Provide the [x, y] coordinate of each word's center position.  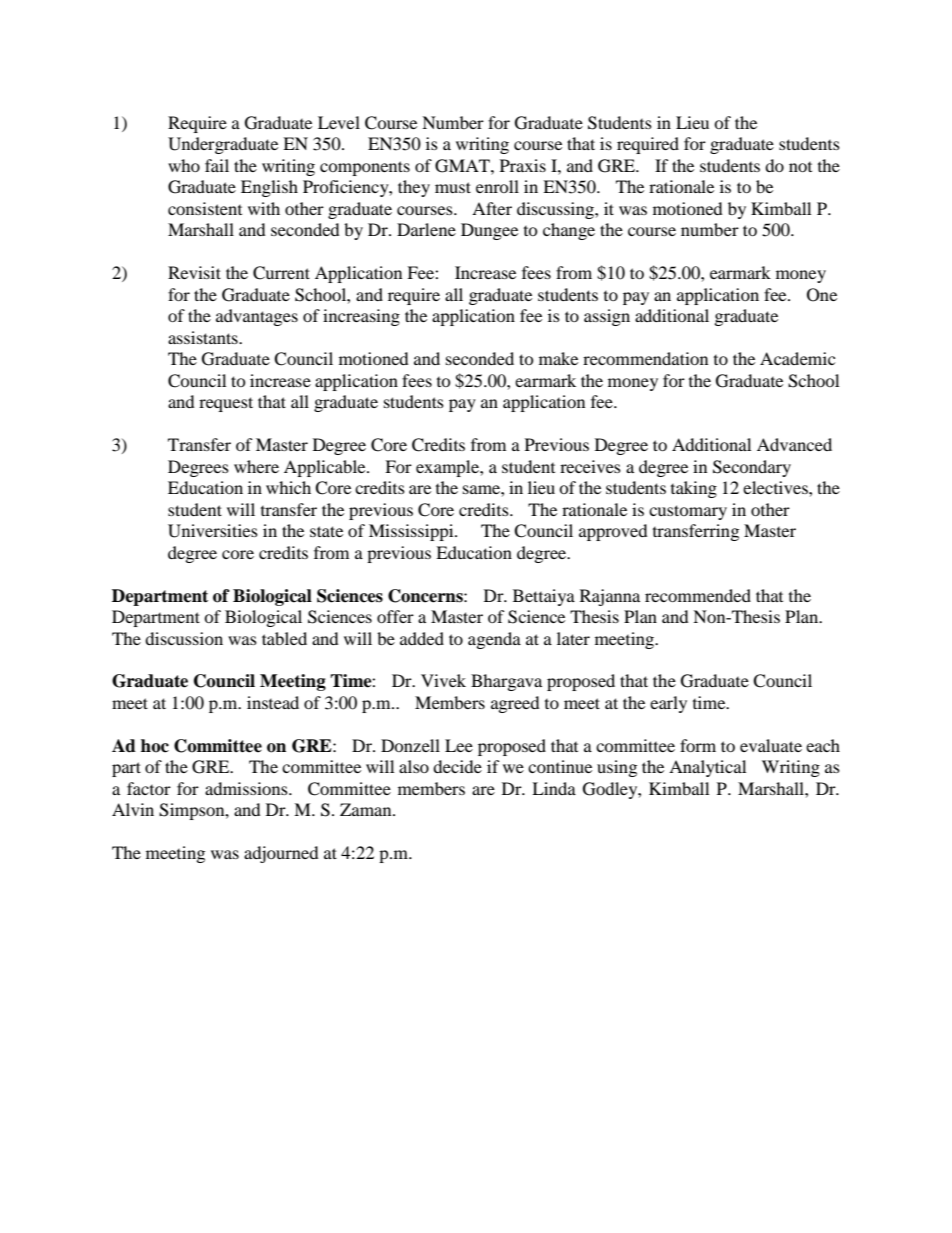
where [256, 466]
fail [217, 165]
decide [457, 766]
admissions [247, 788]
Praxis [523, 165]
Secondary [752, 468]
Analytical [707, 768]
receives [590, 466]
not [800, 167]
